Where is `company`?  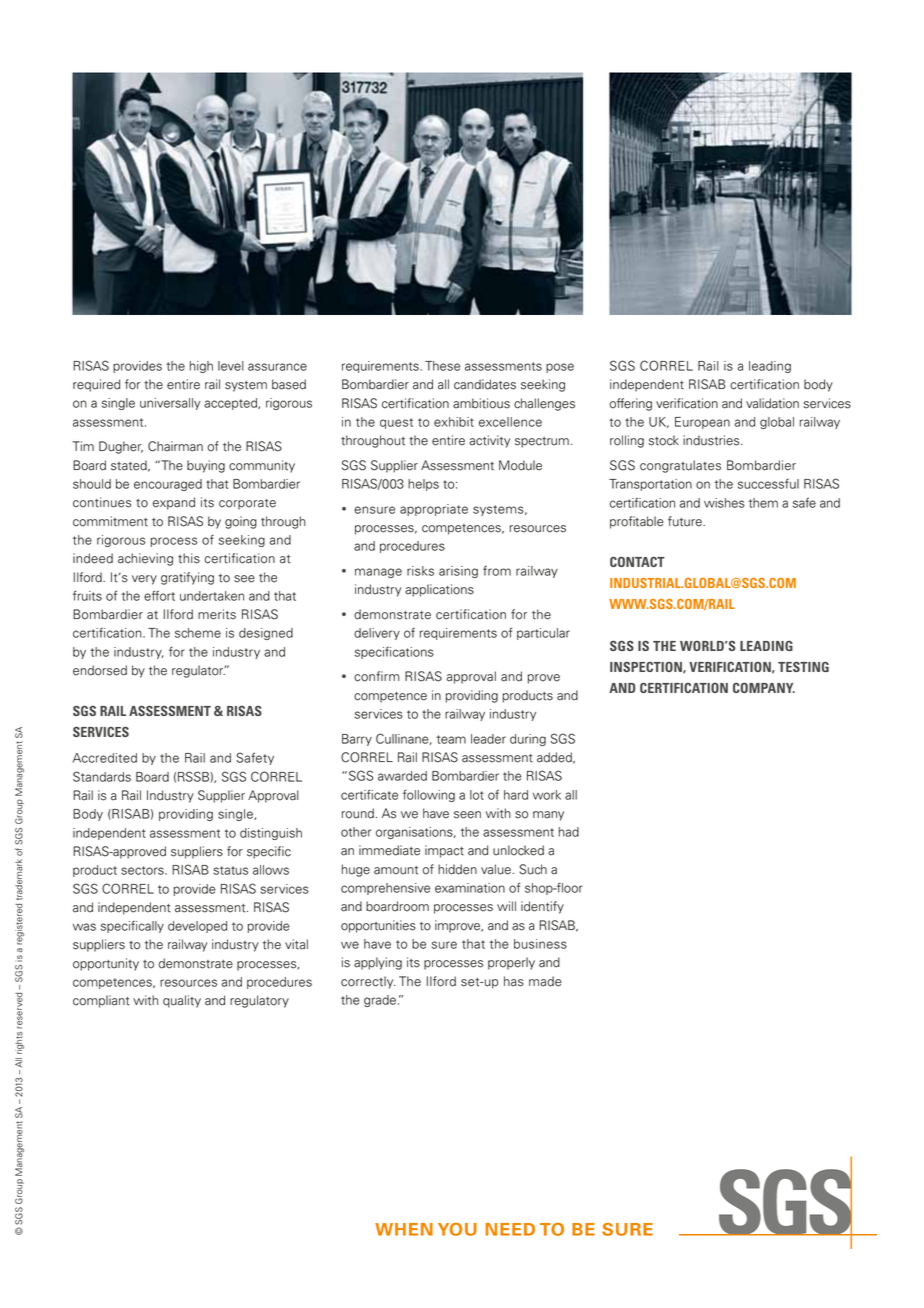 company is located at coordinates (764, 688).
